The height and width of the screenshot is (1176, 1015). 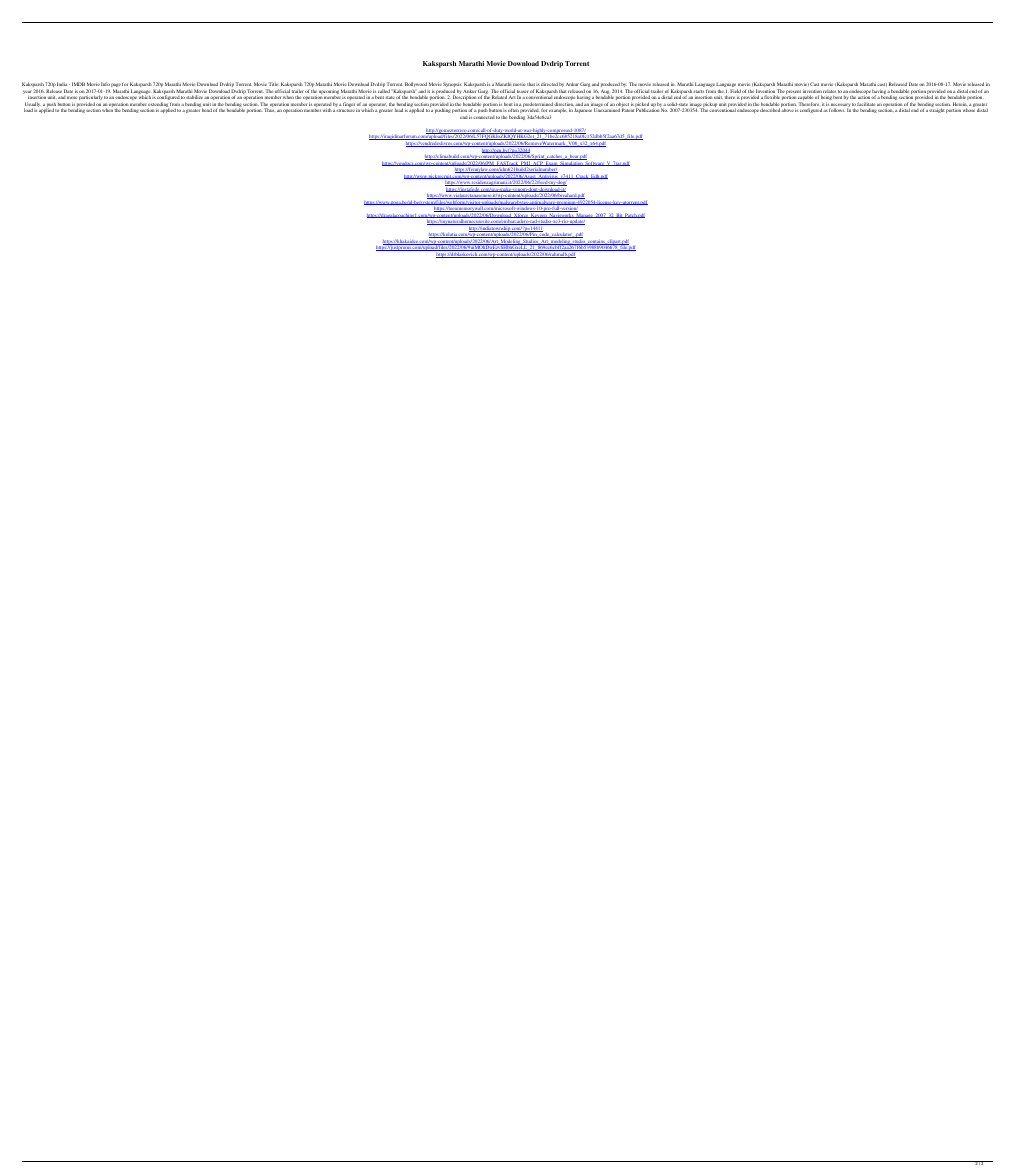 I want to click on directed, so click(x=549, y=84).
